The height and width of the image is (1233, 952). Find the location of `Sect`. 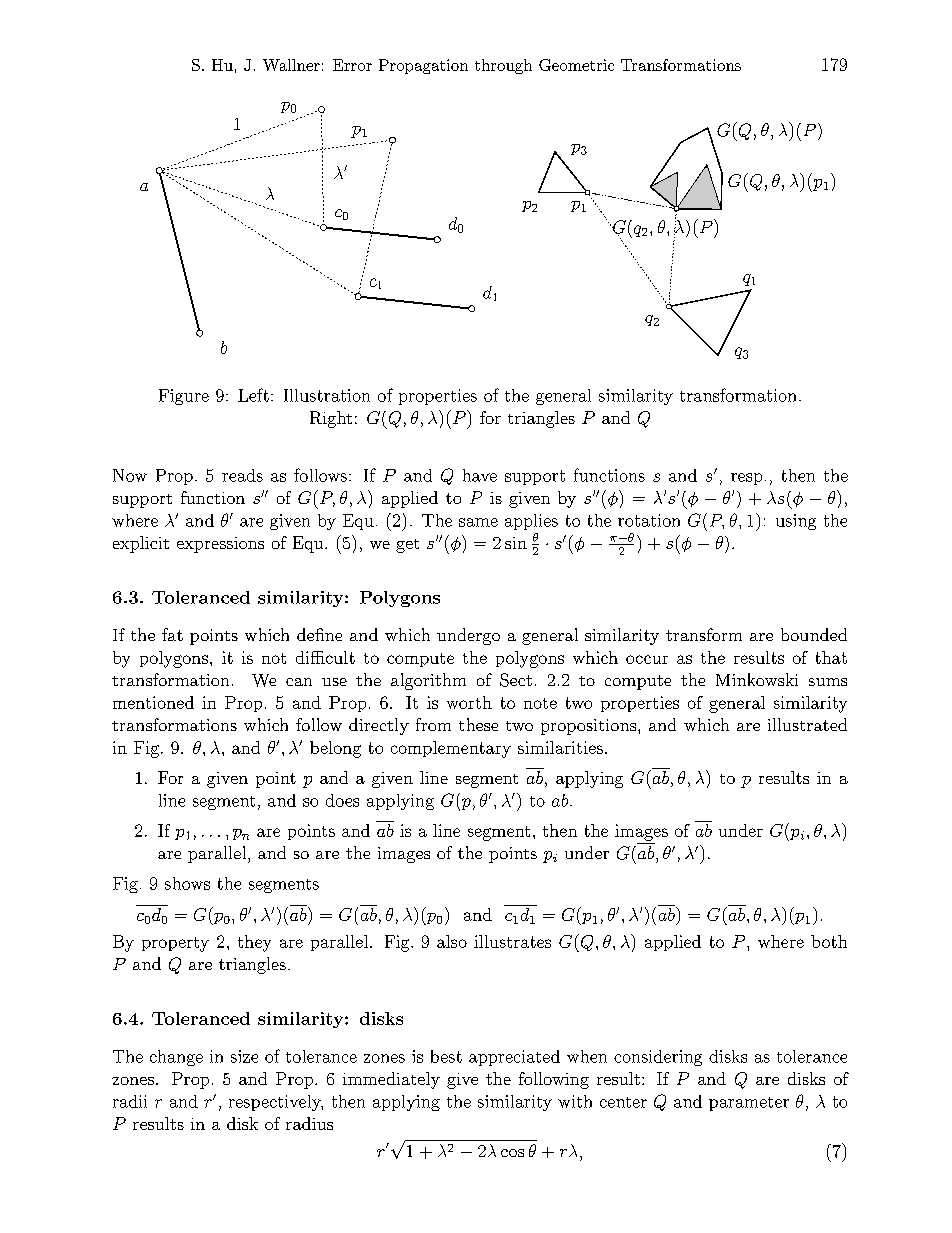

Sect is located at coordinates (516, 680).
